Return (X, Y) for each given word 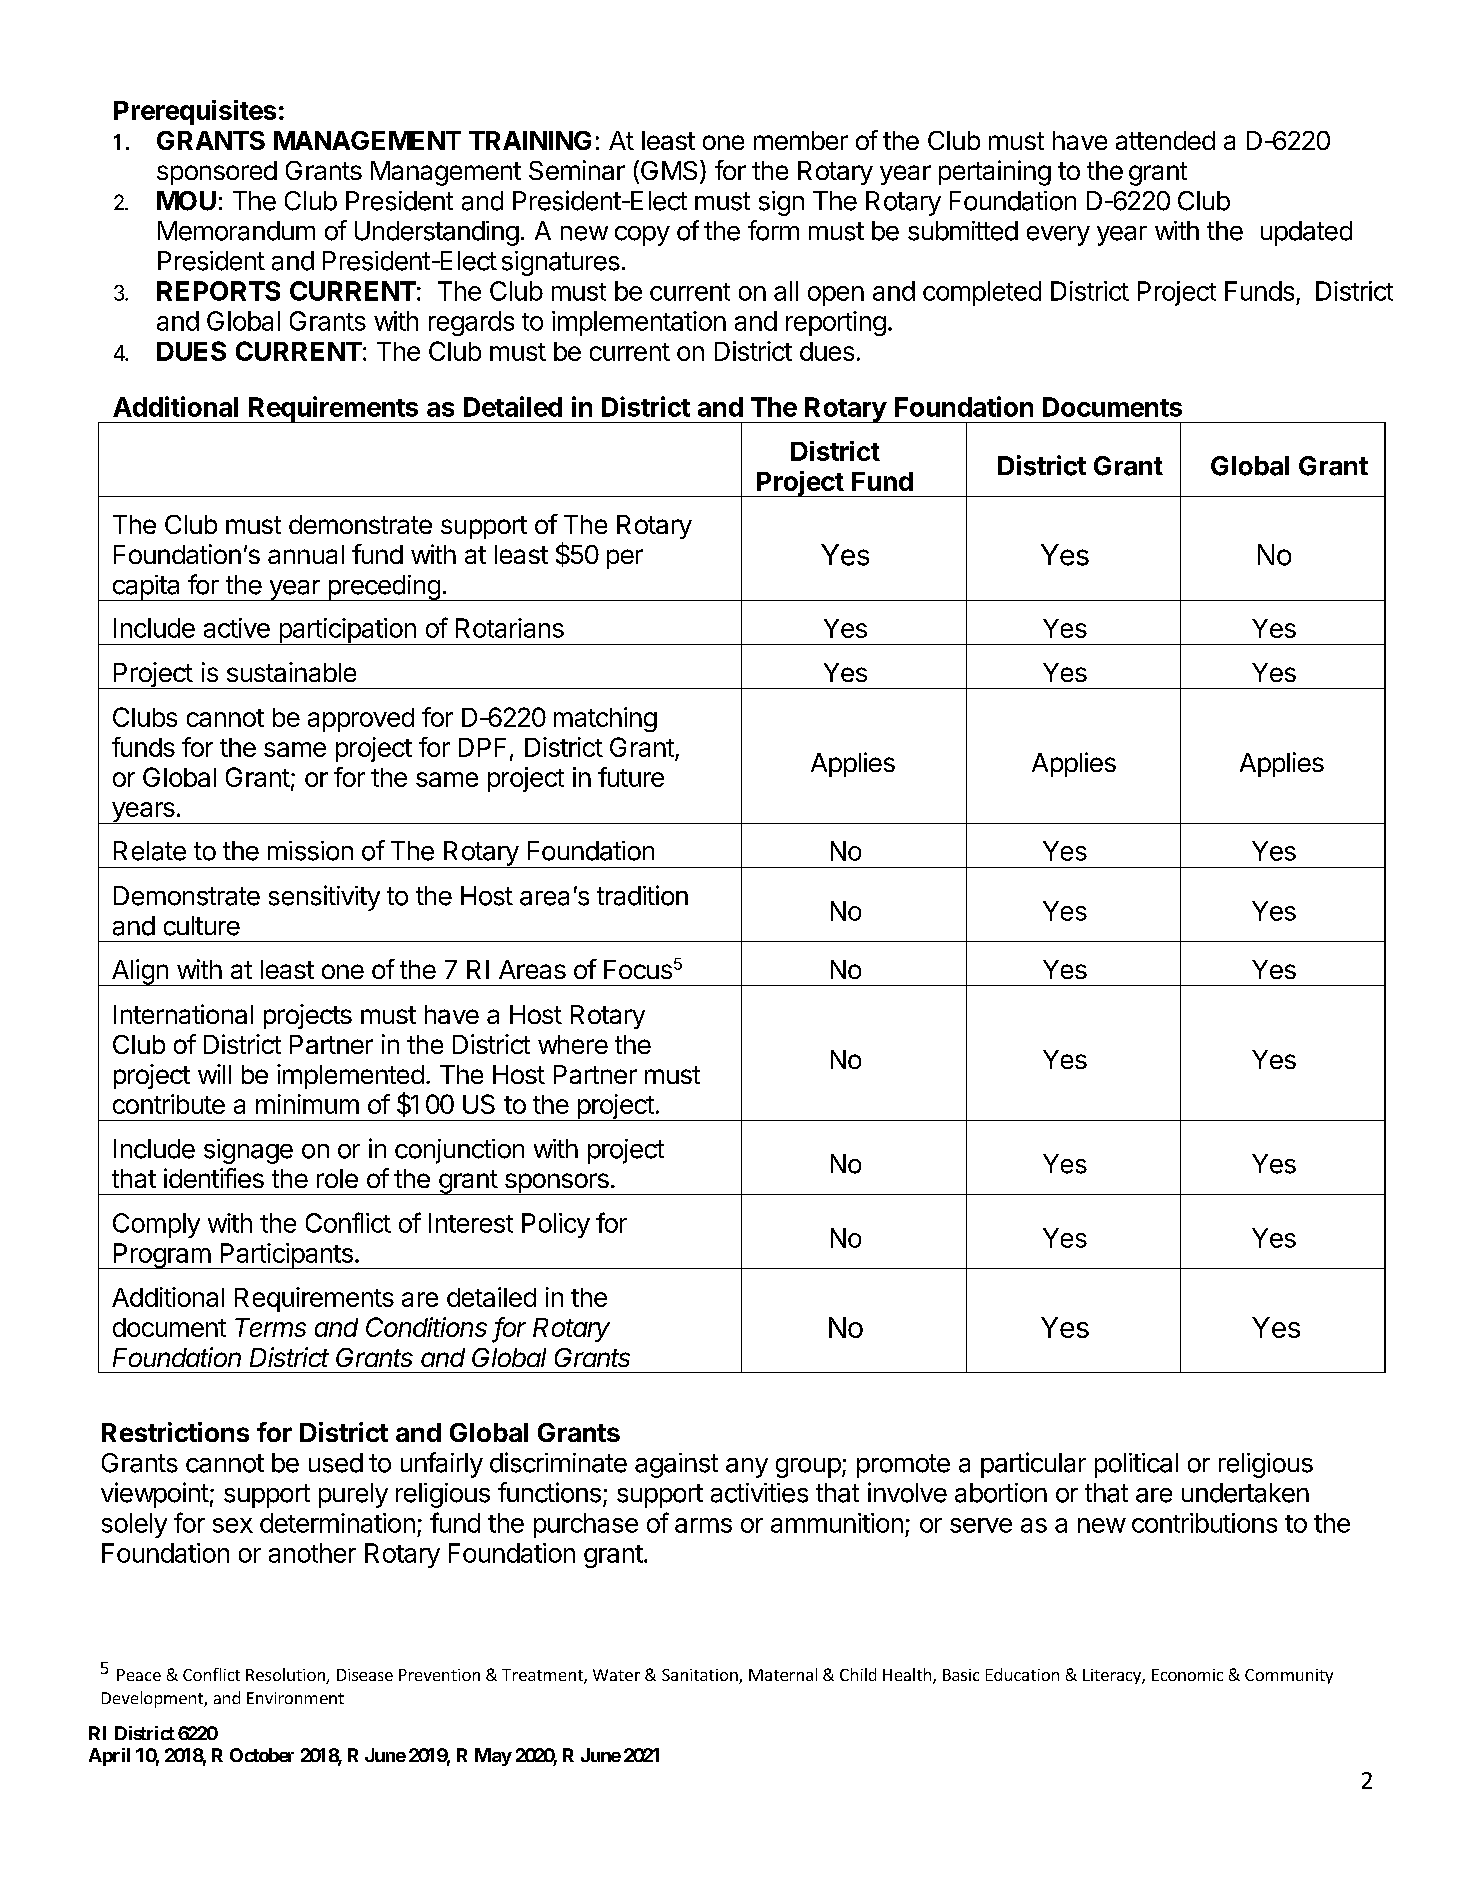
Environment (295, 1698)
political (1136, 1465)
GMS (667, 171)
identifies (214, 1178)
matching (605, 719)
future (631, 777)
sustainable (291, 672)
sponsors (556, 1184)
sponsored (217, 173)
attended (1165, 140)
